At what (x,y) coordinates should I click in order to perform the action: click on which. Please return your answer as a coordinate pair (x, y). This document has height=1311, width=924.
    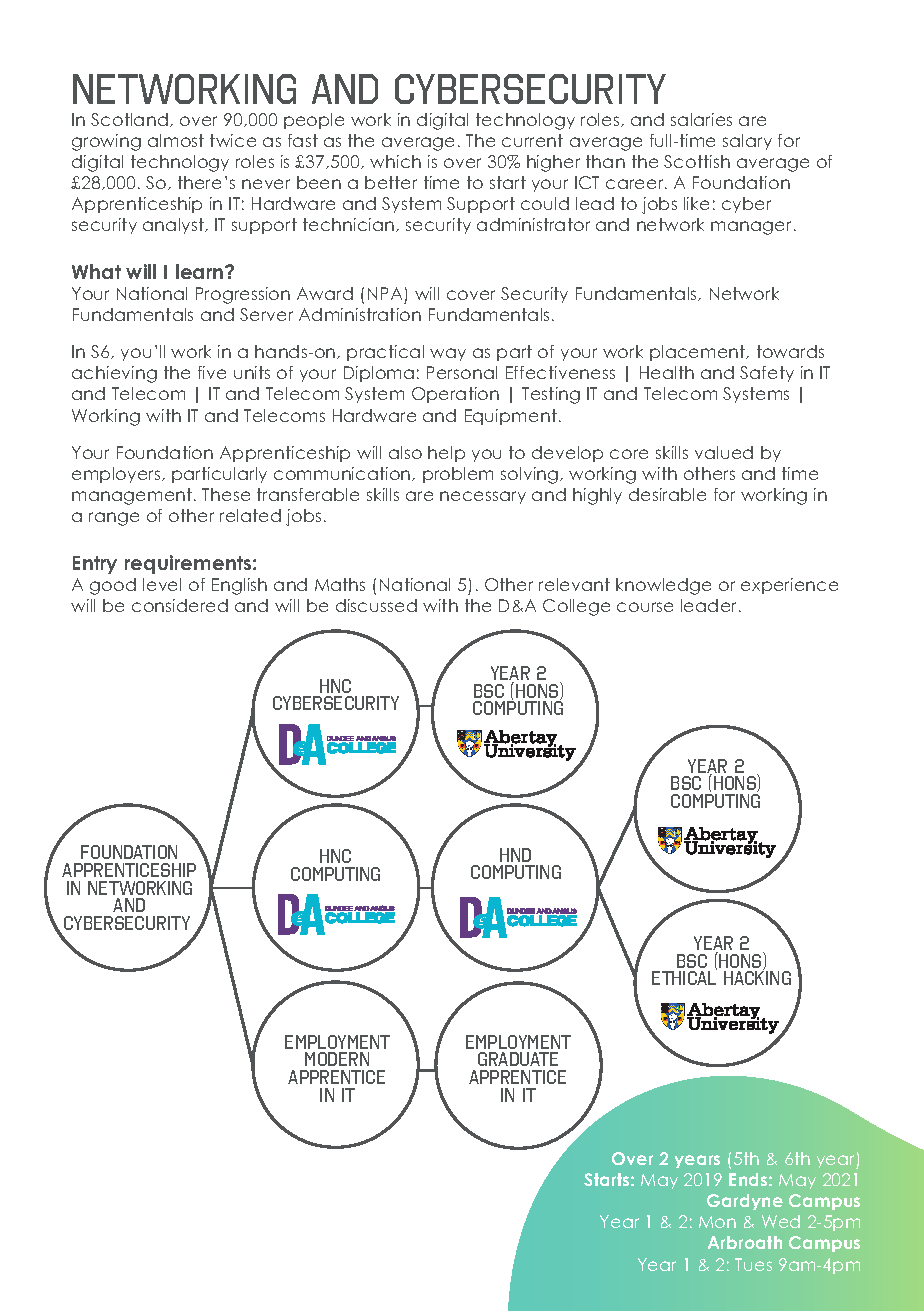
    Looking at the image, I should click on (395, 161).
